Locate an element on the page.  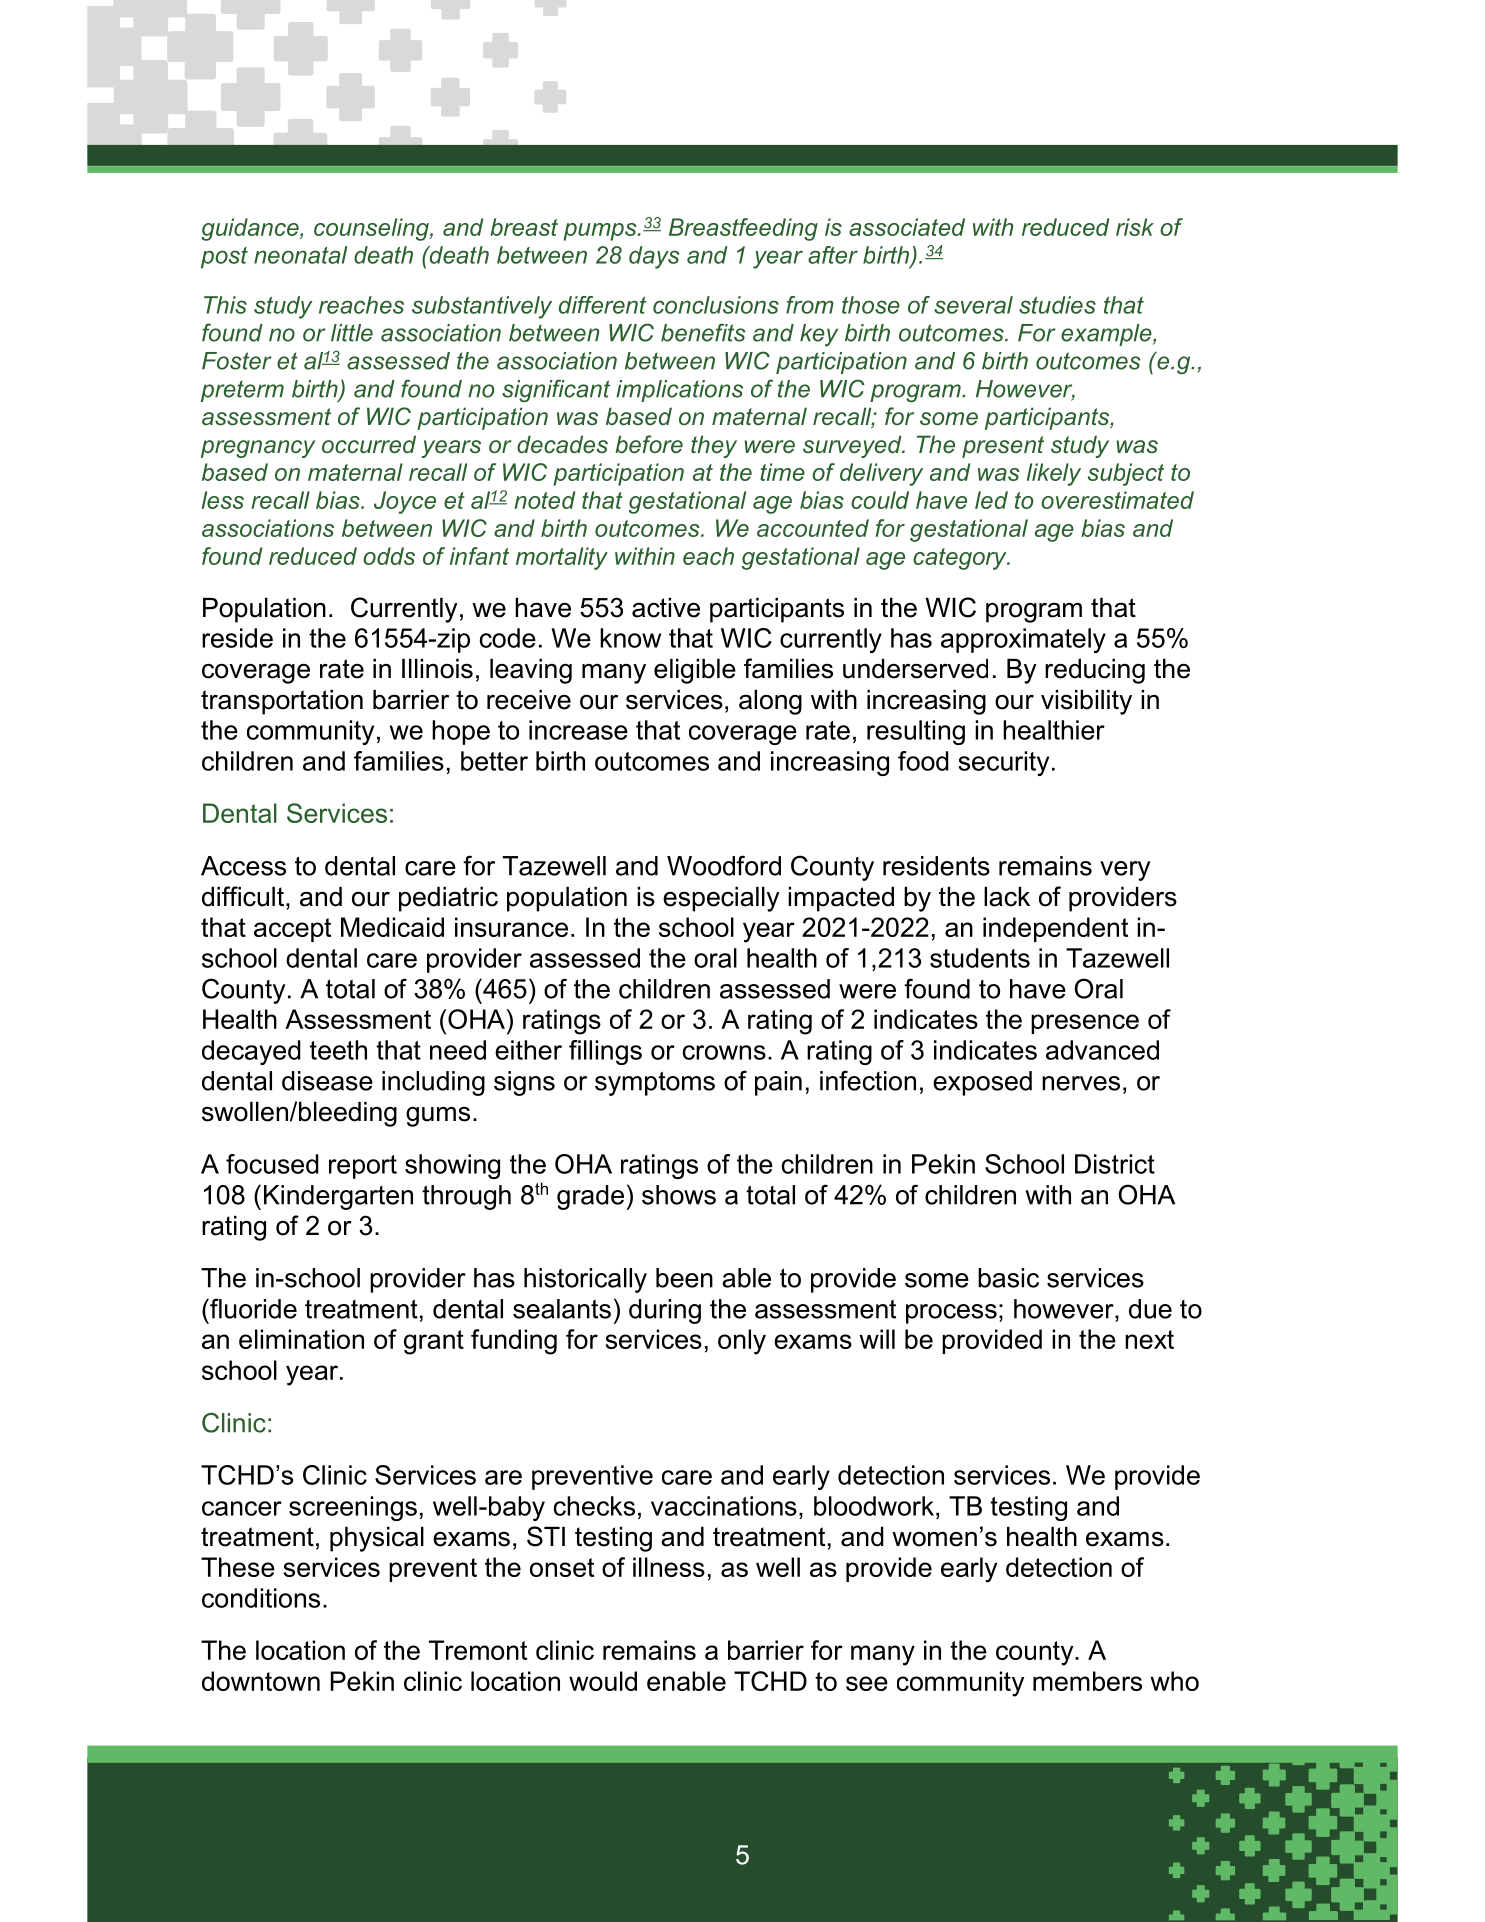
visibility is located at coordinates (1086, 702).
